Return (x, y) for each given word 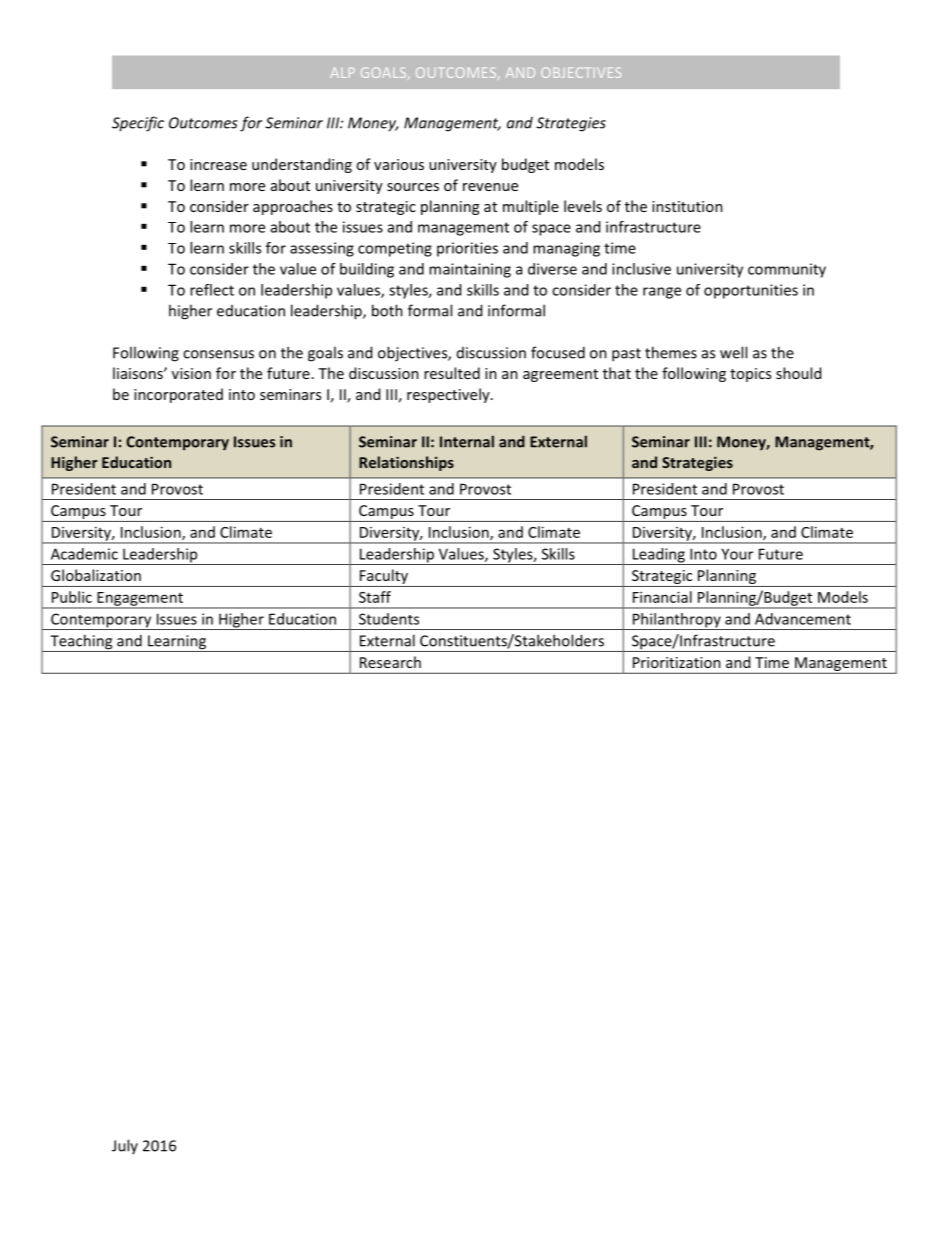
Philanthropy (676, 621)
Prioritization (677, 662)
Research (390, 662)
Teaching (81, 643)
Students (389, 619)
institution (687, 206)
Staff (375, 597)
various (399, 164)
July (125, 1146)
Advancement (803, 619)
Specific (138, 124)
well (733, 352)
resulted (452, 373)
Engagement (140, 600)
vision (191, 373)
